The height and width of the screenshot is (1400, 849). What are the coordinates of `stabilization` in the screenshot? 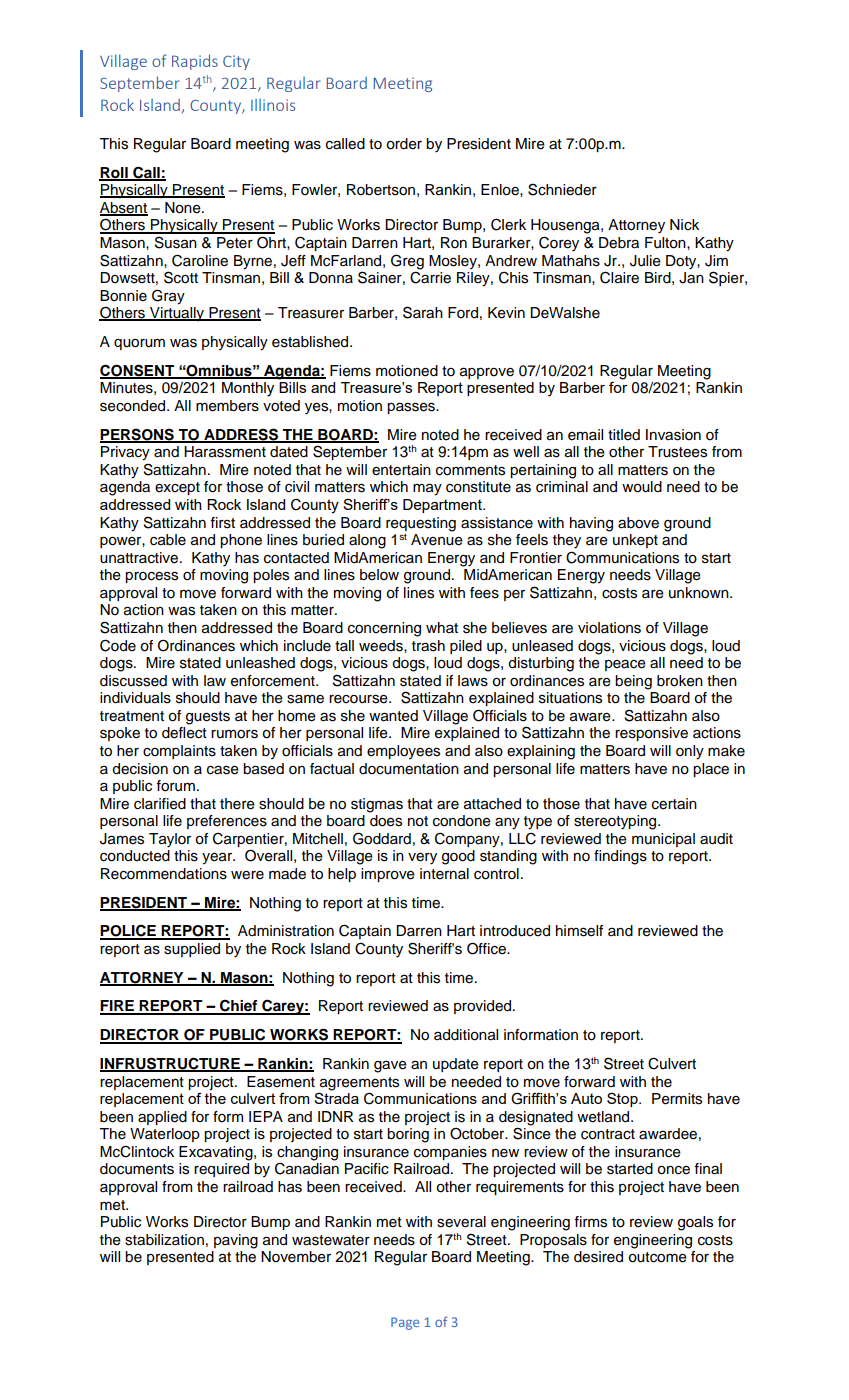 It's located at (164, 1240).
